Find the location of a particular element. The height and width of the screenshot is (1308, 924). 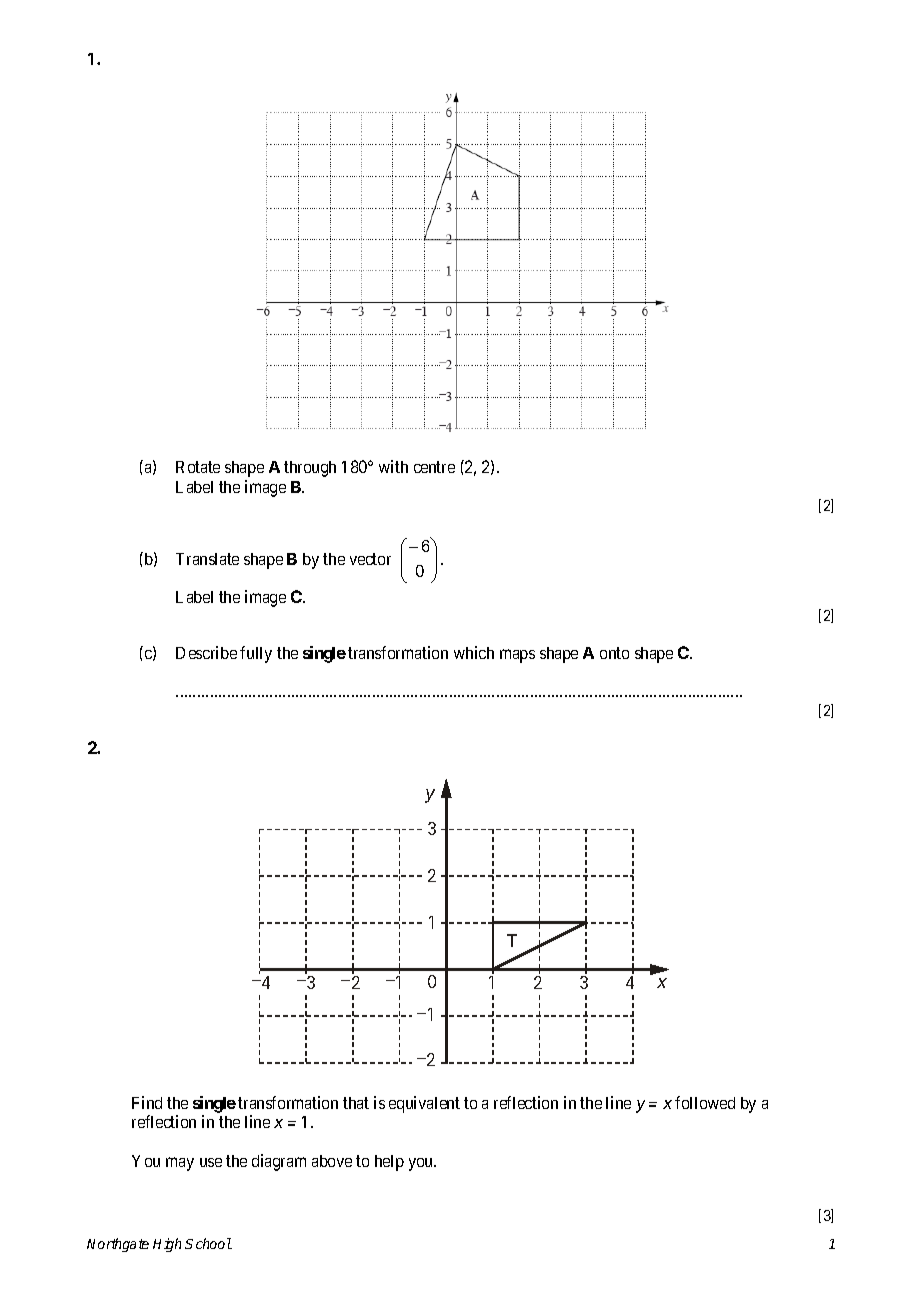

which is located at coordinates (474, 652).
